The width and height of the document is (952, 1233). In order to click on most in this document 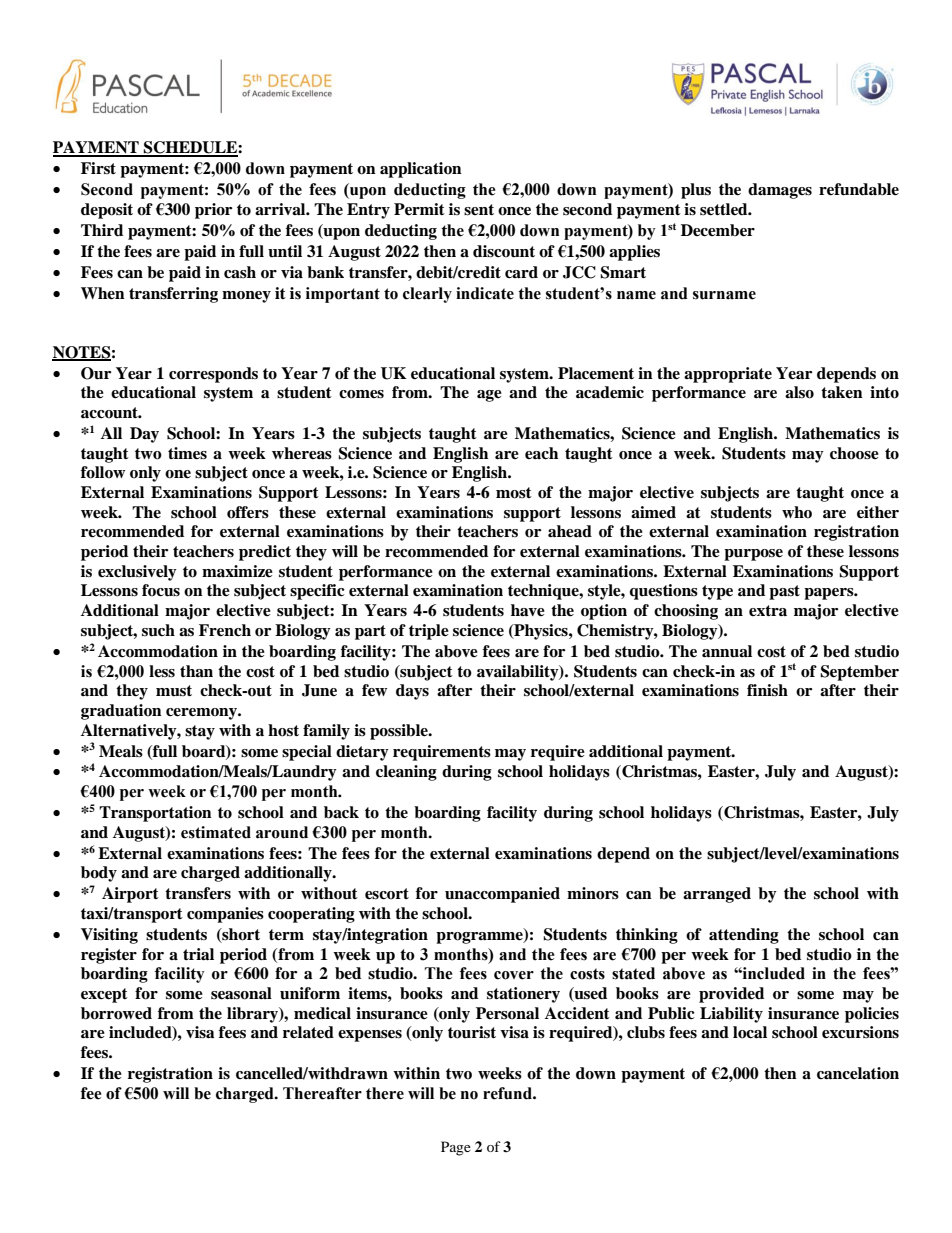, I will do `click(514, 493)`.
